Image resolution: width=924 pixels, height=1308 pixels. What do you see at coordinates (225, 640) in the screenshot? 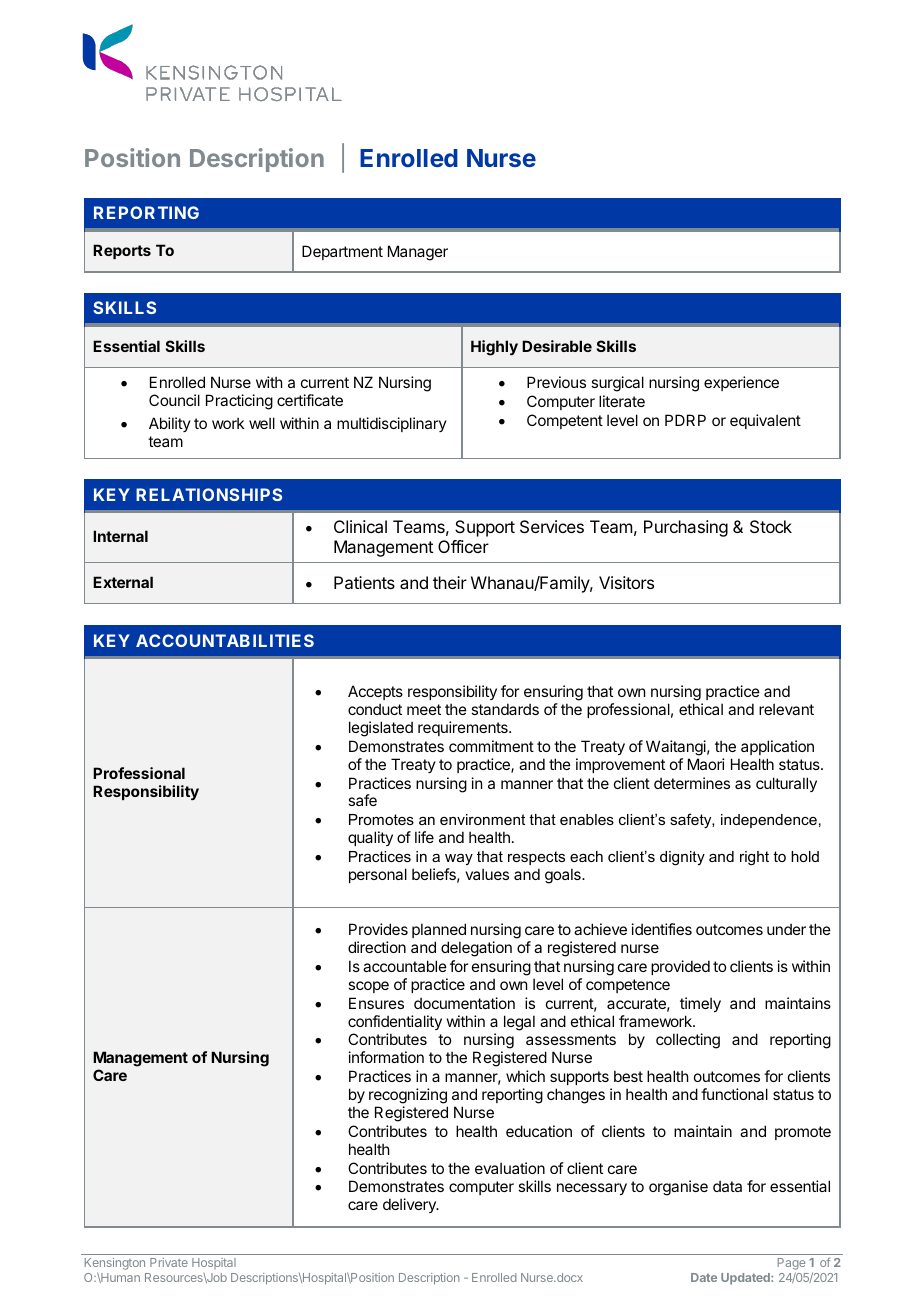
I see `ACCOUNTABILITIES` at bounding box center [225, 640].
